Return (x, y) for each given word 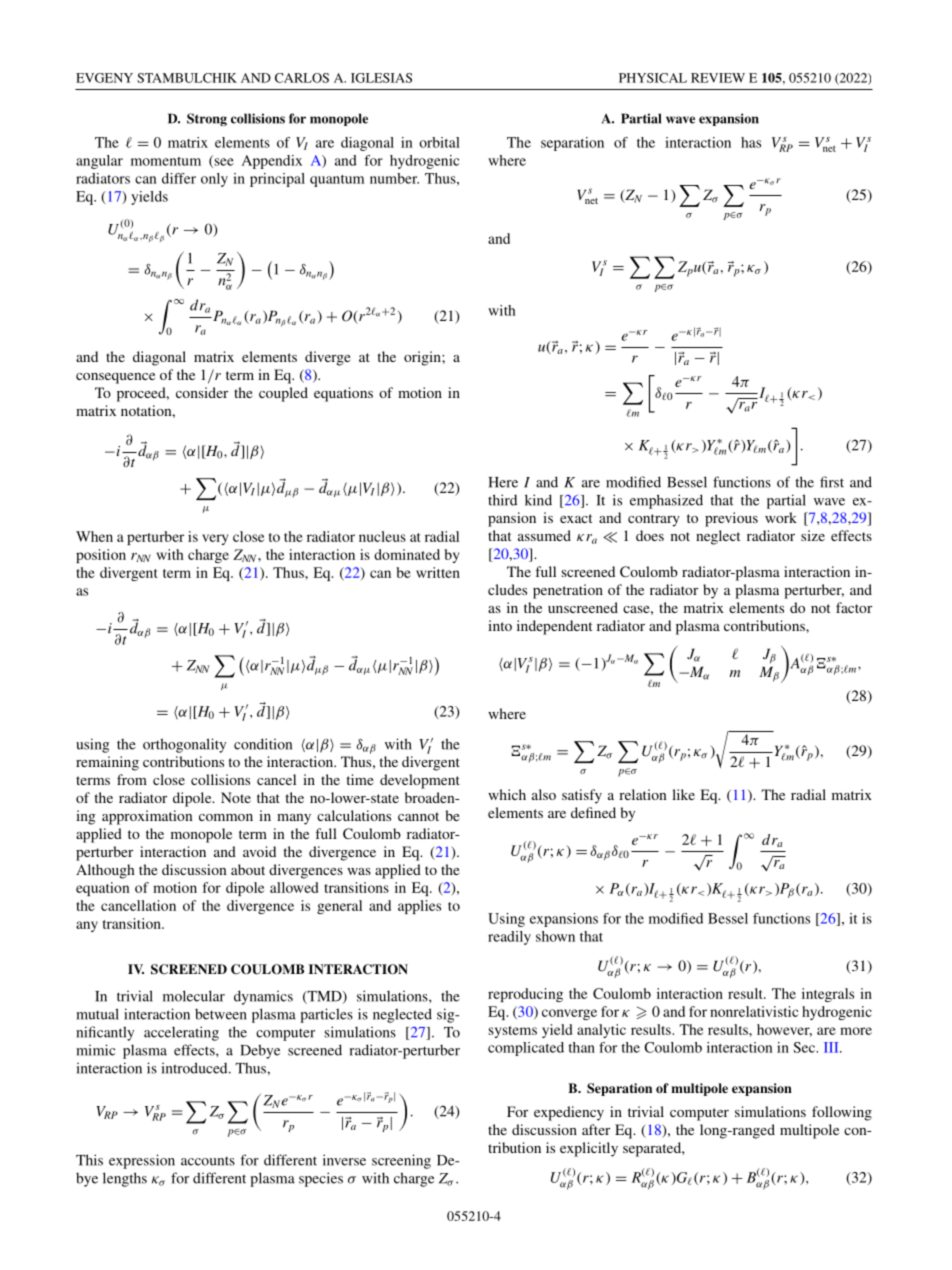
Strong (207, 119)
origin (423, 358)
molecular (194, 996)
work (781, 517)
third (502, 500)
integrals (828, 995)
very (215, 539)
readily (509, 938)
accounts (208, 1161)
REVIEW (718, 78)
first (832, 482)
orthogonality (184, 745)
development (420, 781)
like (683, 794)
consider (202, 392)
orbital (439, 142)
